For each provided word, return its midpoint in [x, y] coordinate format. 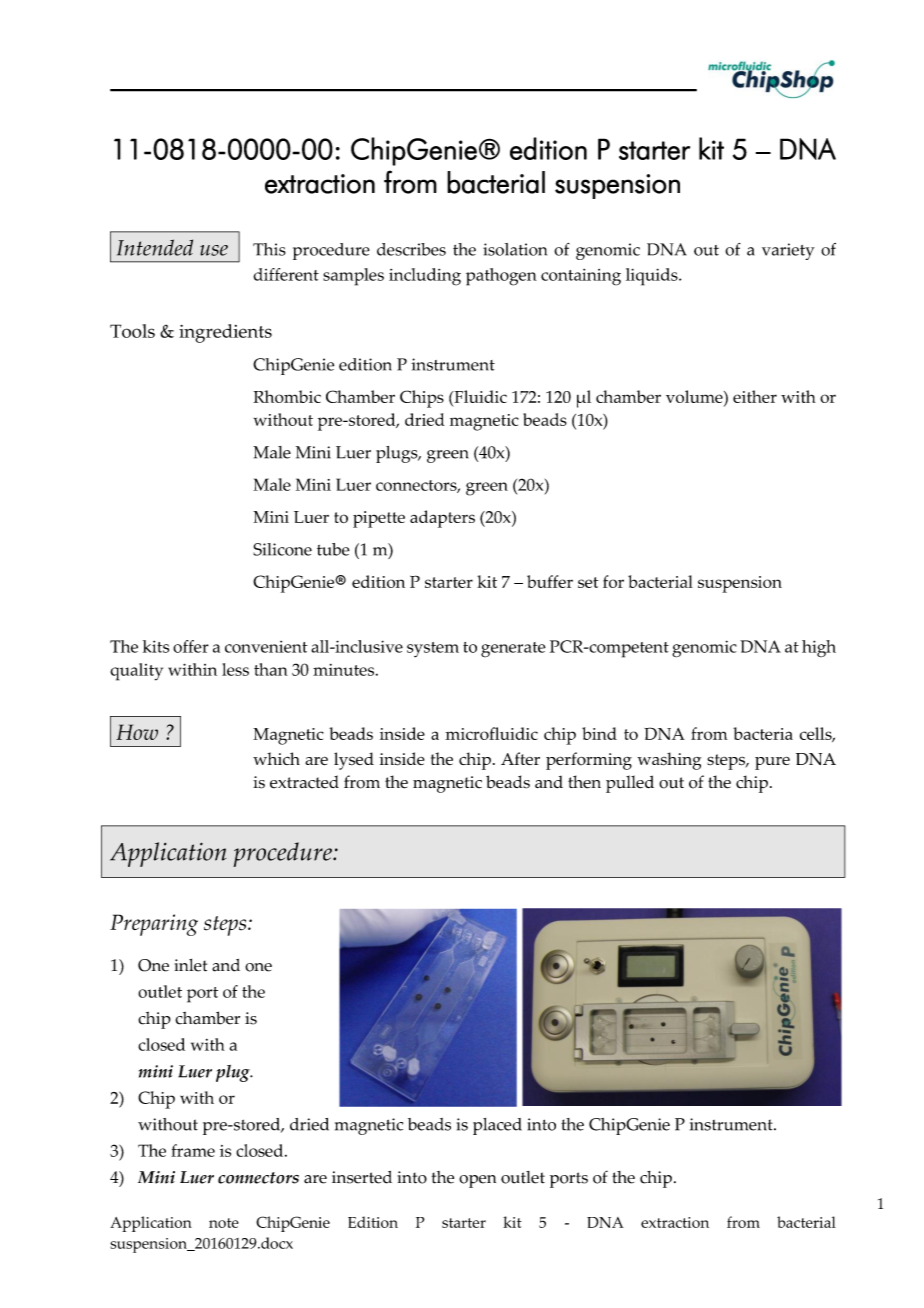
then [584, 782]
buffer [550, 581]
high [819, 648]
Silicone [282, 549]
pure [772, 763]
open [477, 1181]
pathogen [501, 277]
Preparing [154, 925]
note [224, 1223]
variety [788, 251]
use [214, 250]
